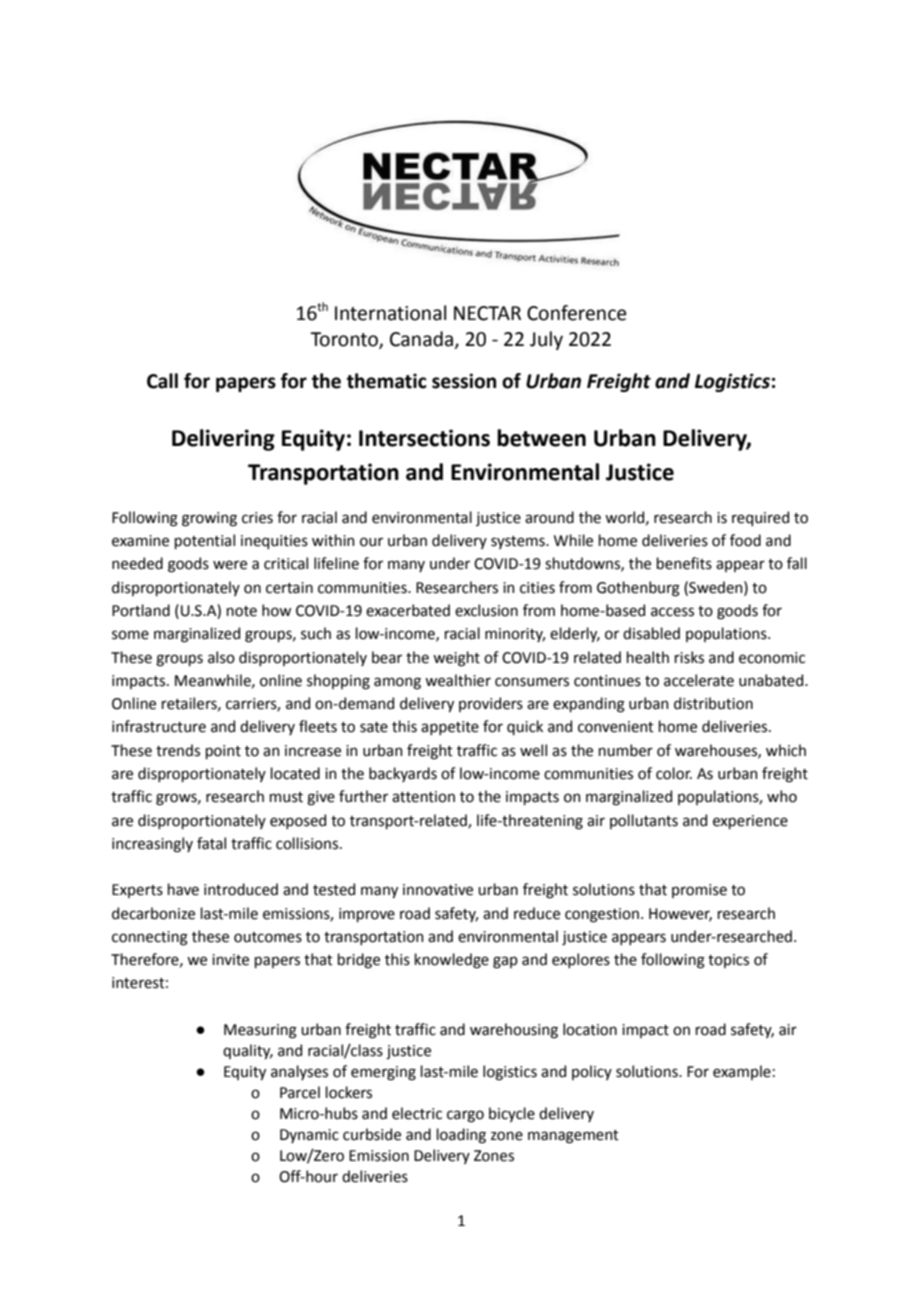 The image size is (924, 1307). I want to click on point, so click(223, 752).
